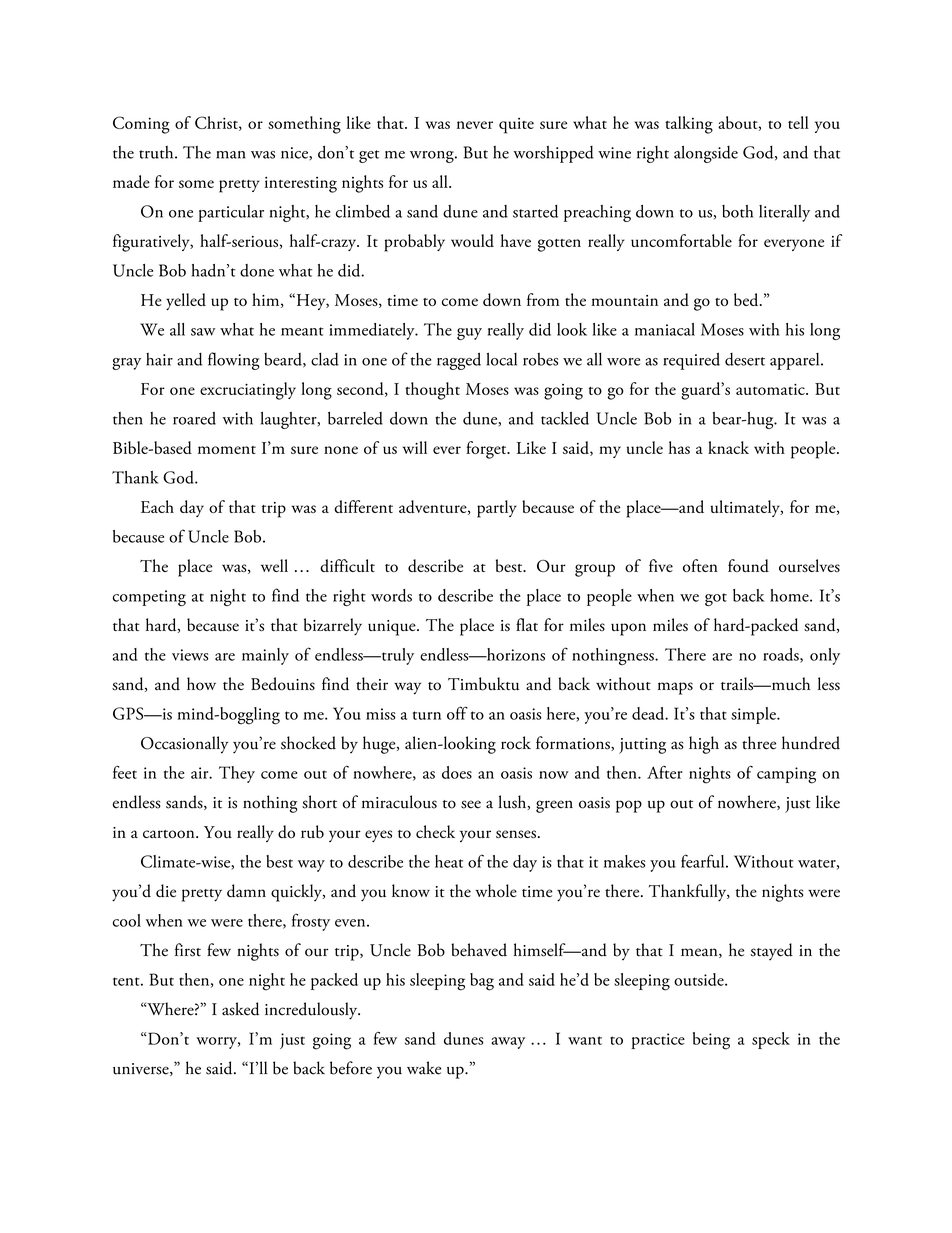 Image resolution: width=952 pixels, height=1233 pixels. I want to click on see, so click(471, 804).
